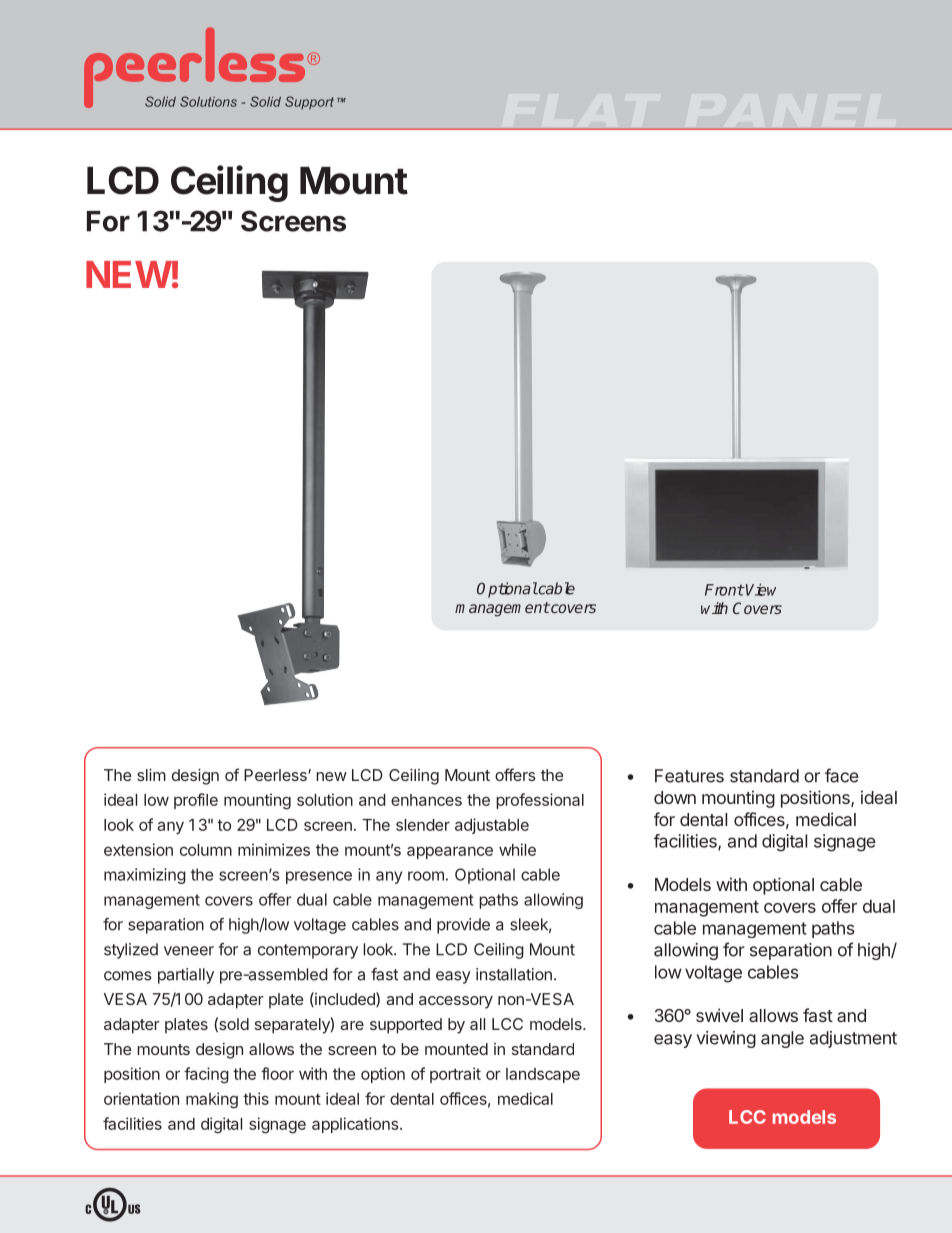 The width and height of the image is (952, 1233). I want to click on down, so click(675, 797).
